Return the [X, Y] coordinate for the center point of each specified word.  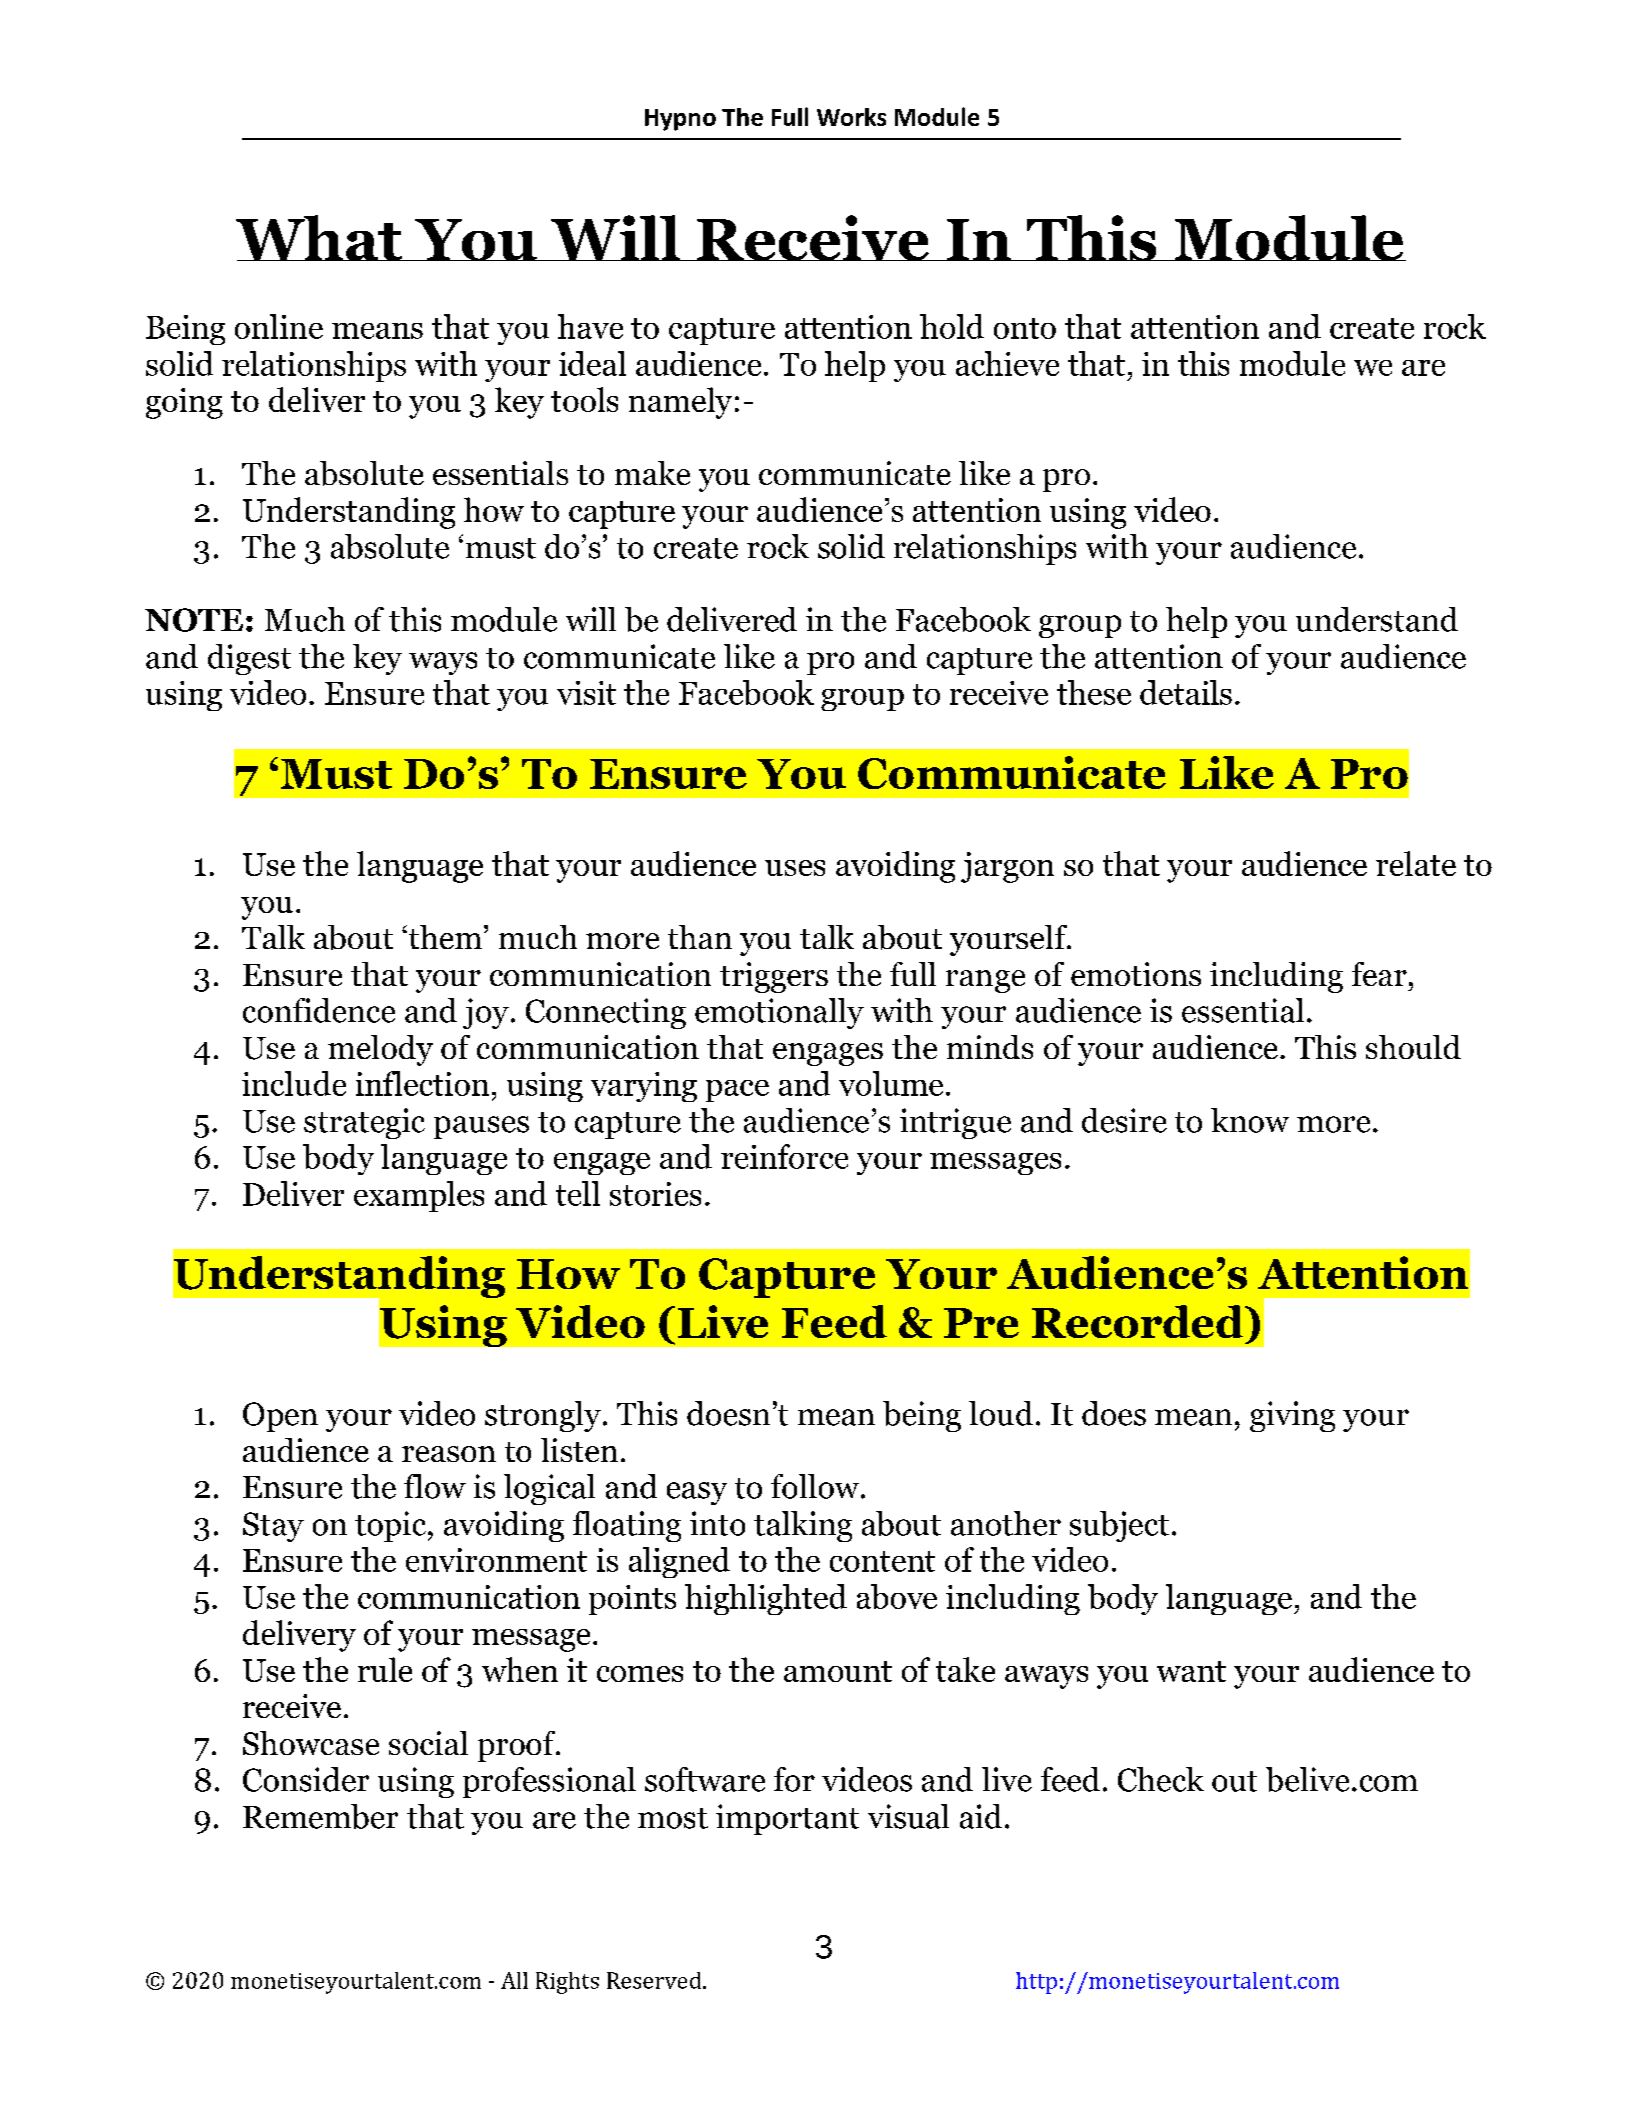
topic [390, 1526]
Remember [320, 1816]
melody [380, 1050]
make [652, 473]
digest [249, 659]
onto [1025, 328]
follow [816, 1486]
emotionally [779, 1013]
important [787, 1819]
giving [1292, 1416]
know [1250, 1120]
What [320, 238]
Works [851, 117]
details [1186, 692]
